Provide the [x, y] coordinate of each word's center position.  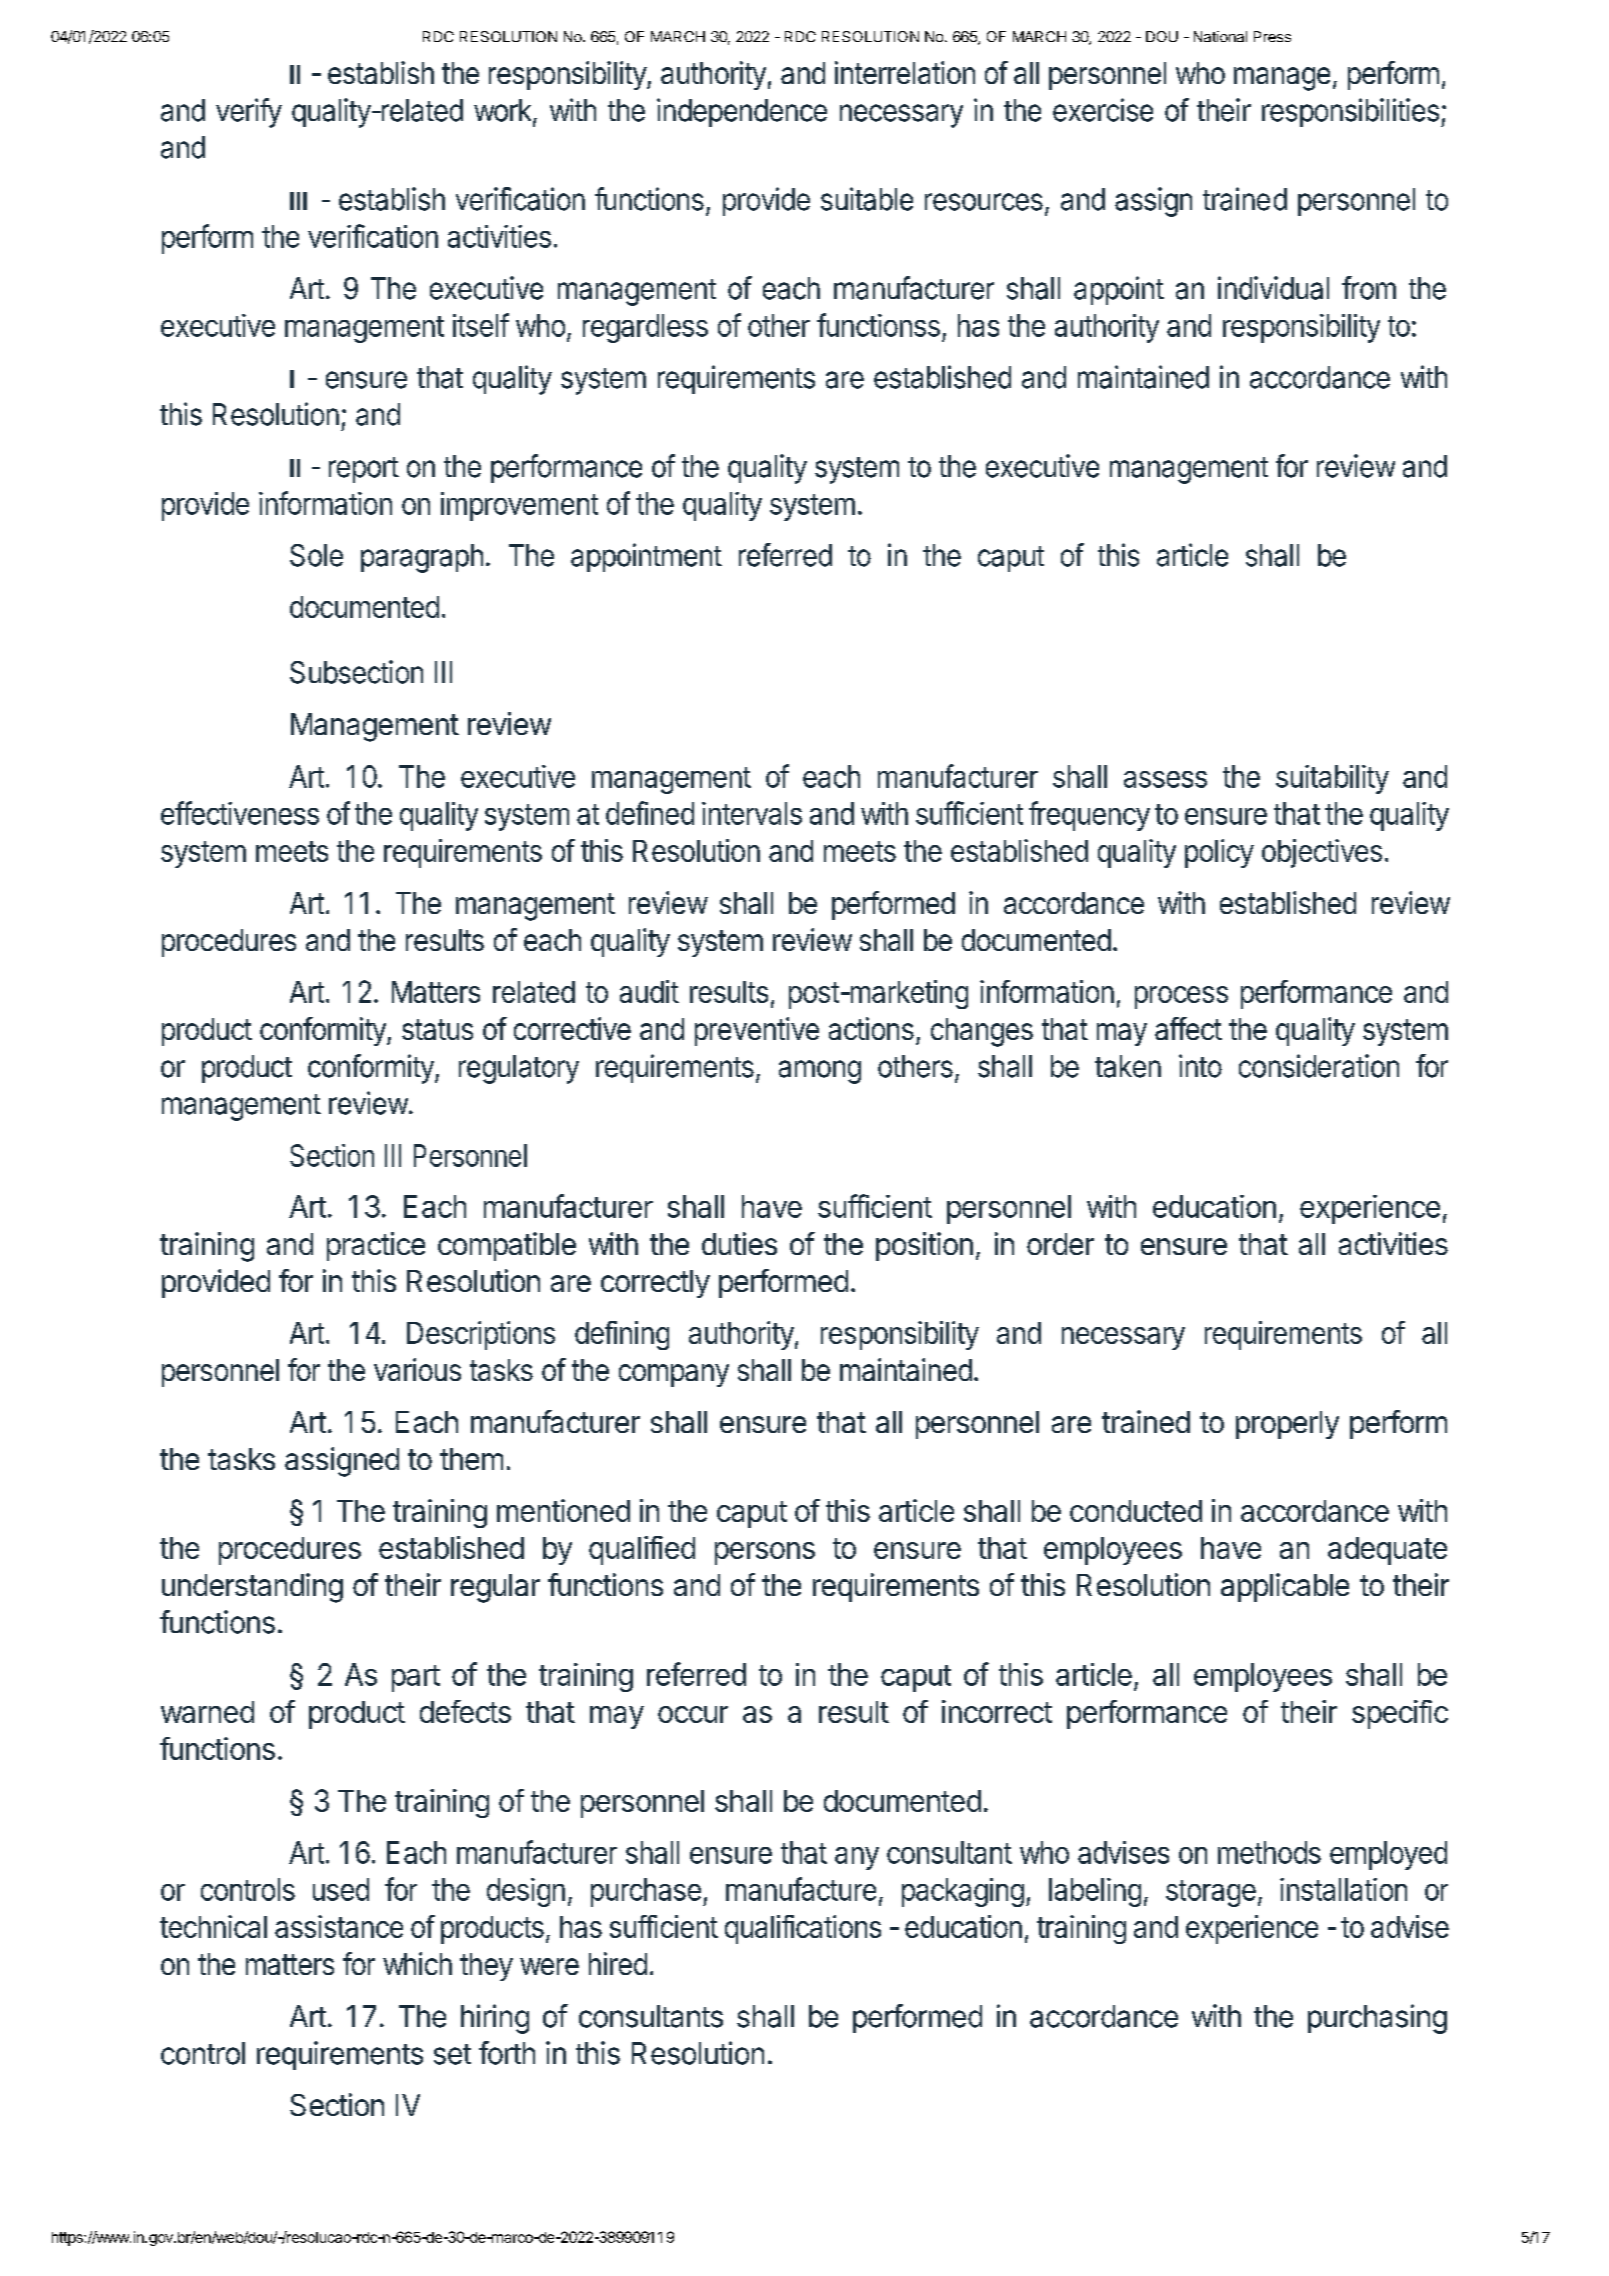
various [417, 1369]
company [674, 1375]
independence [742, 112]
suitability [1332, 779]
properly [1287, 1425]
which [417, 1963]
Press [1272, 36]
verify [249, 113]
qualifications [803, 1929]
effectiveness [240, 813]
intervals [752, 813]
